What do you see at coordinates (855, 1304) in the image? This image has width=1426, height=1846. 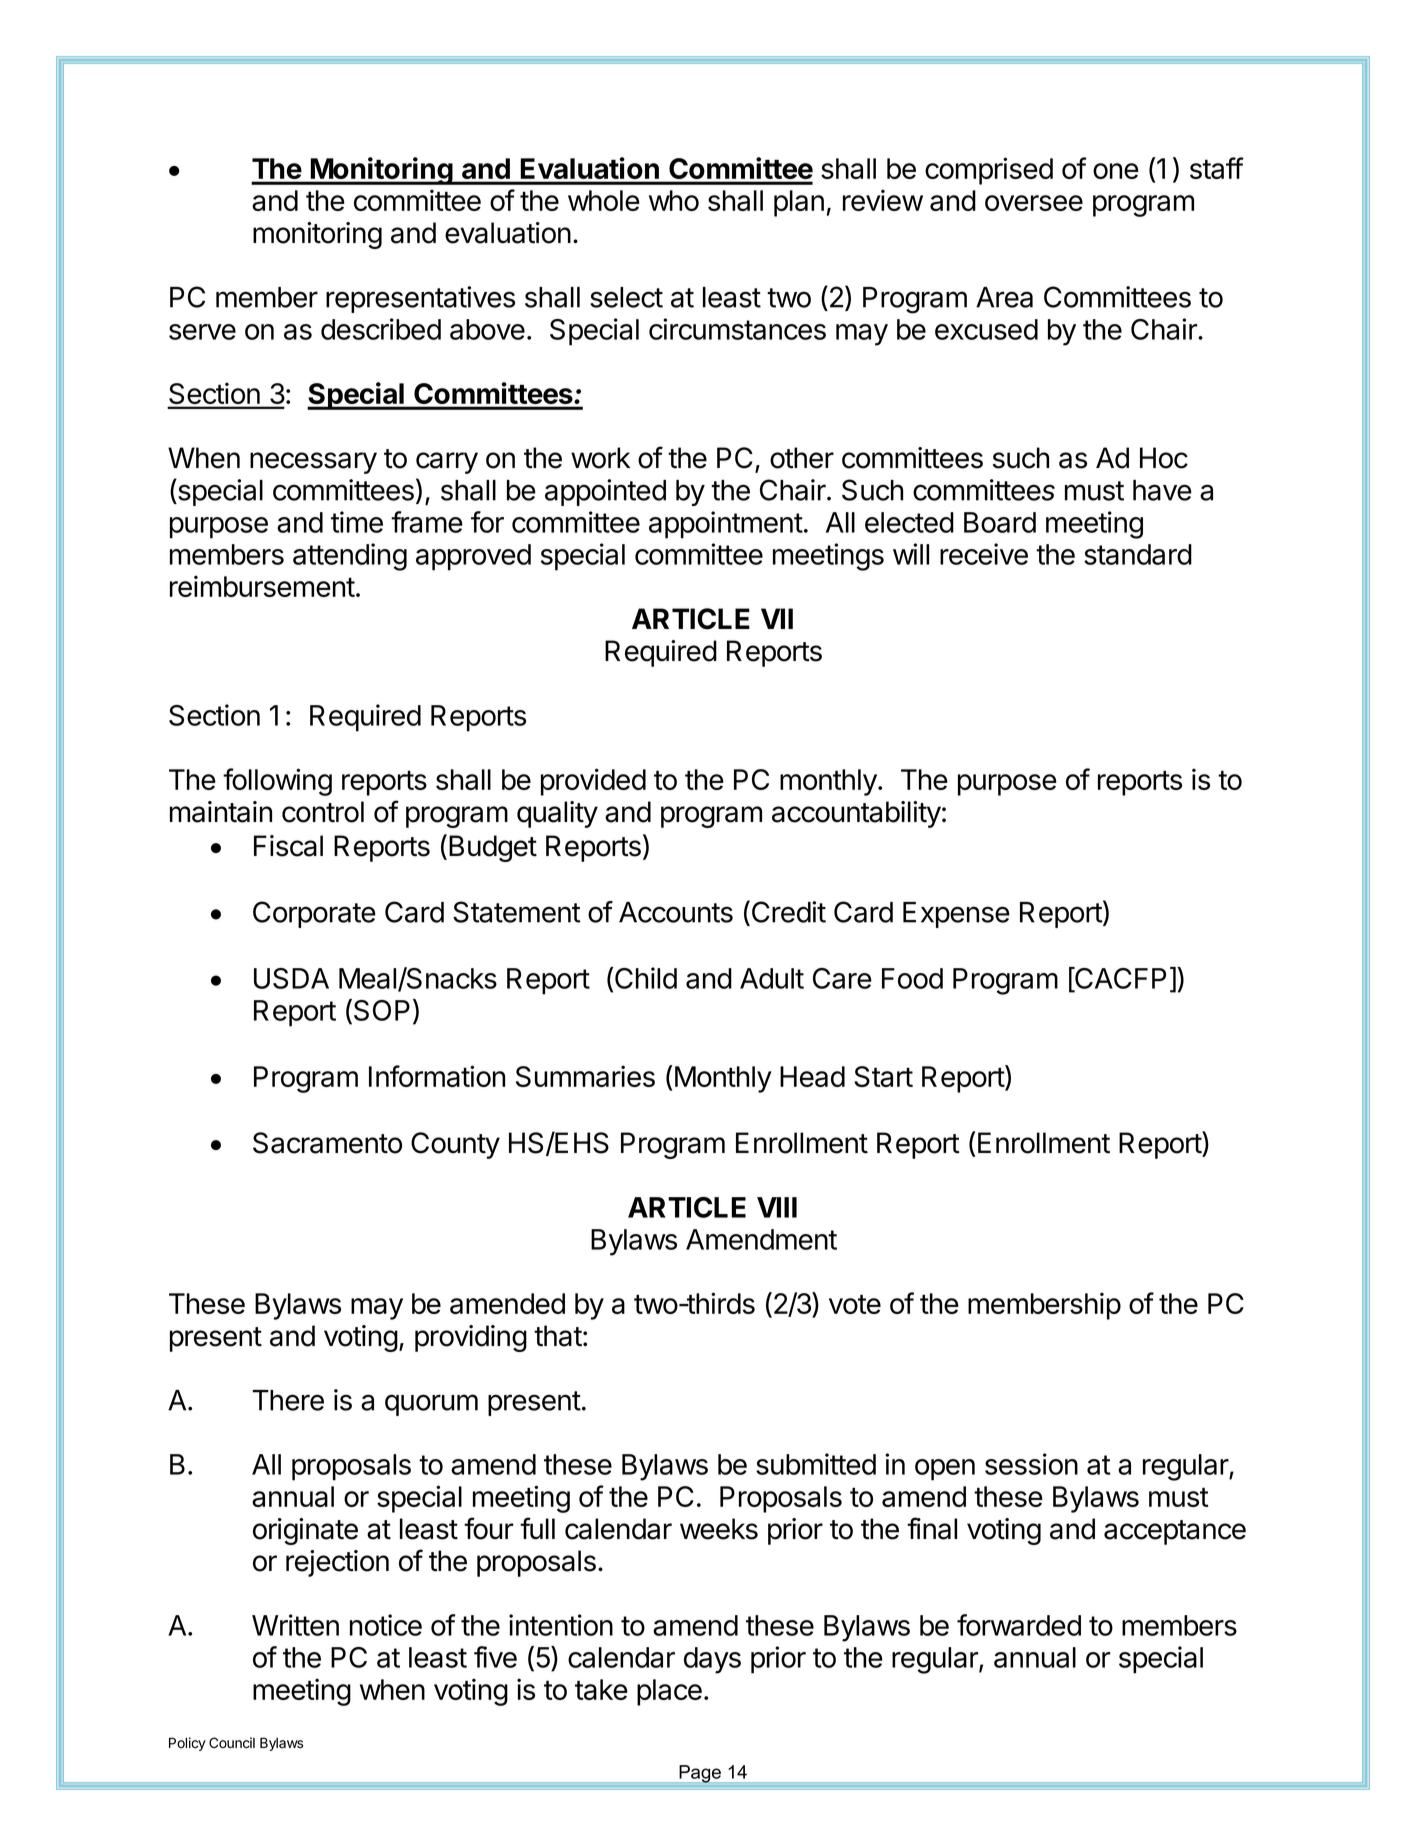 I see `vote` at bounding box center [855, 1304].
